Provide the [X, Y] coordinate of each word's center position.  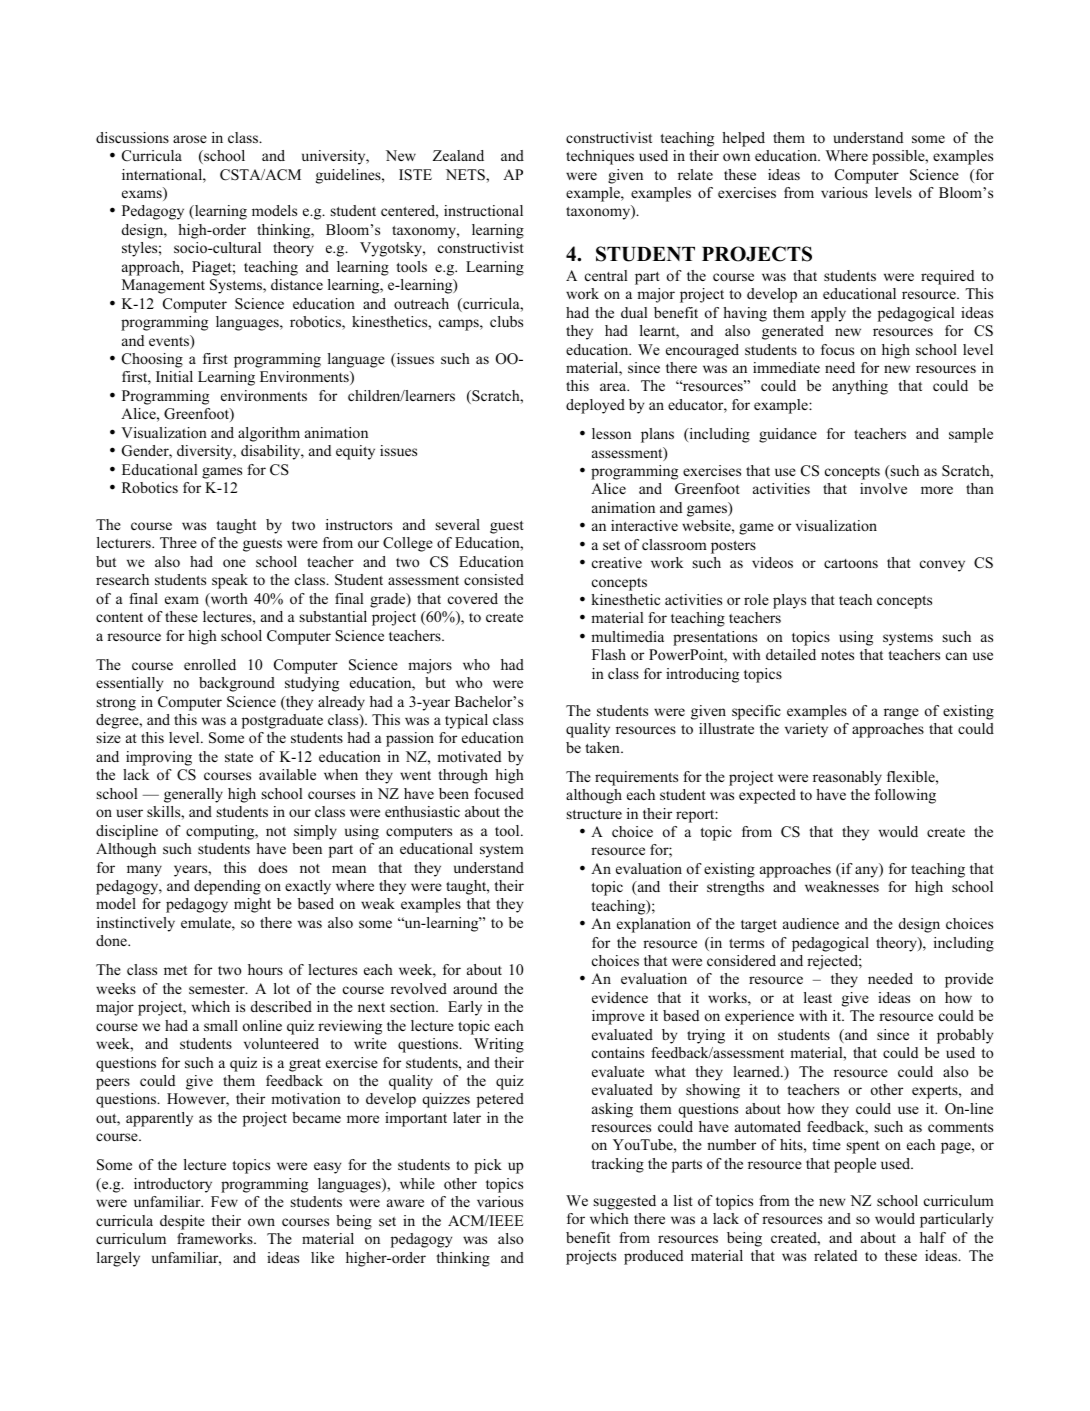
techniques [600, 157]
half [933, 1237]
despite [182, 1222]
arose [190, 139]
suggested [625, 1202]
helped [743, 139]
